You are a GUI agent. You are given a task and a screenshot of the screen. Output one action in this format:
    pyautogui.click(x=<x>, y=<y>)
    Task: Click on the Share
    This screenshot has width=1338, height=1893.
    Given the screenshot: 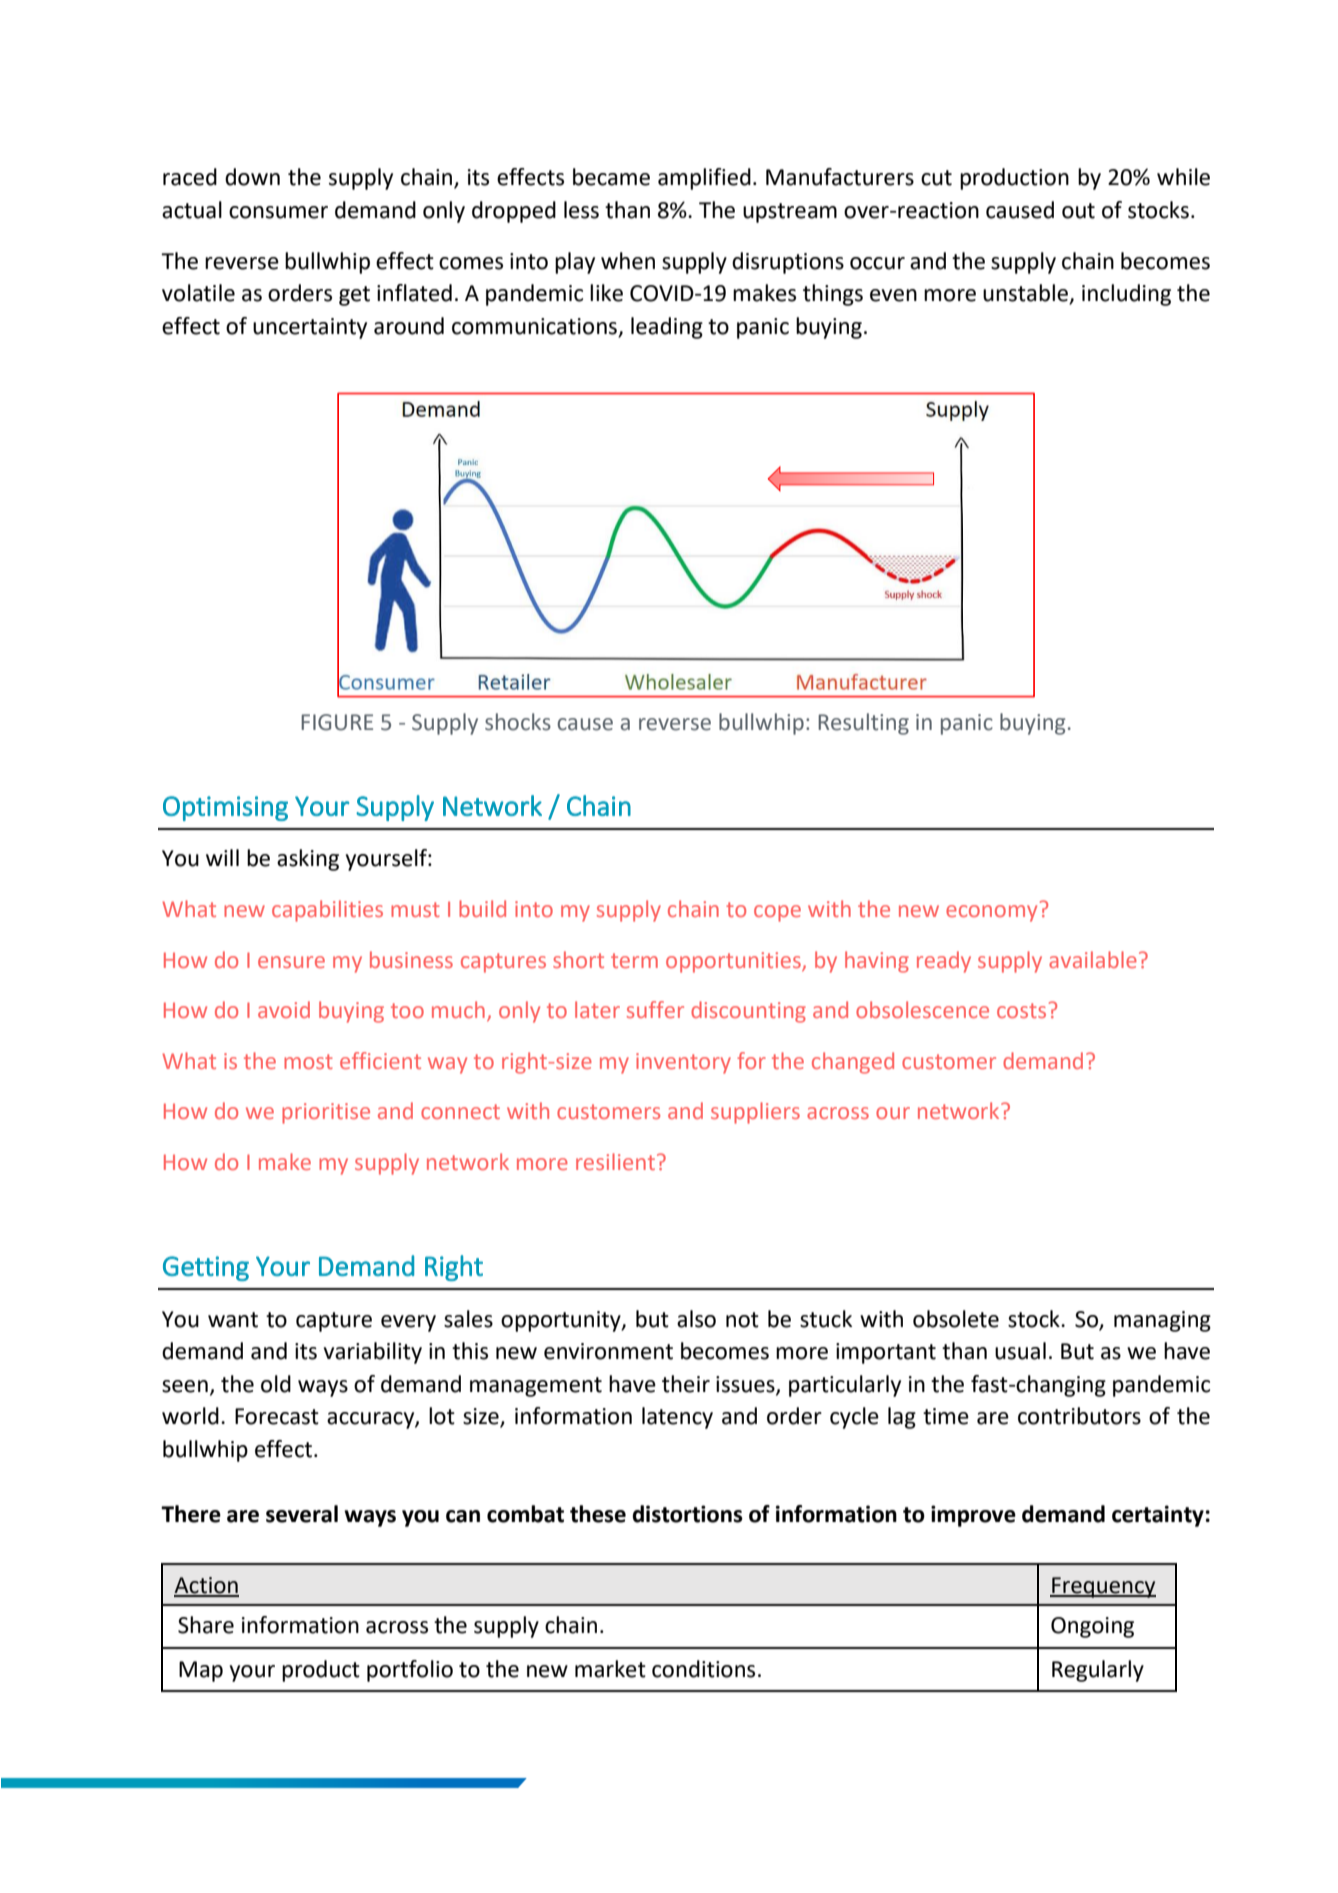 What is the action you would take?
    pyautogui.click(x=206, y=1625)
